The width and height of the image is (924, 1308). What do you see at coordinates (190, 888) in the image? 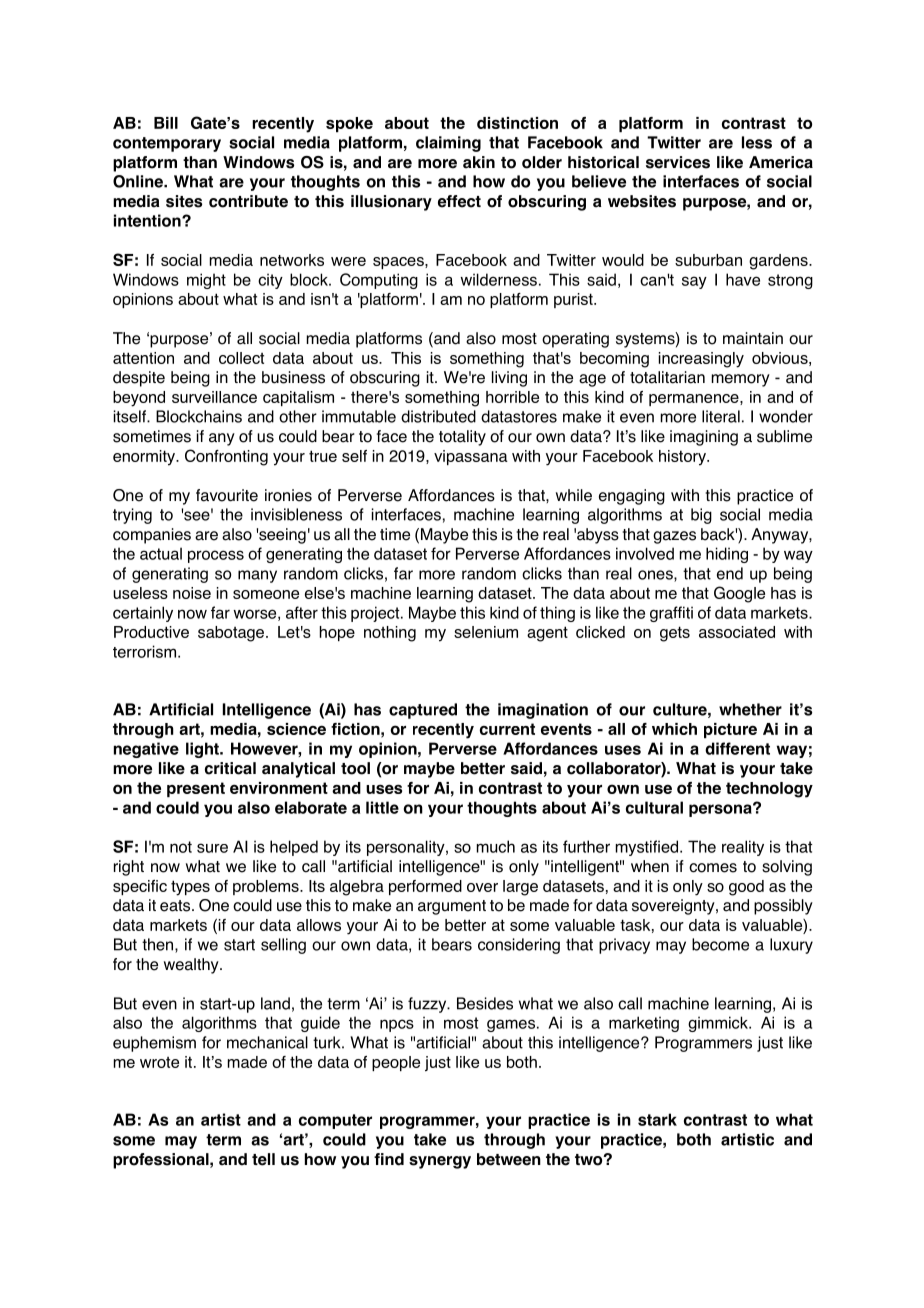
I see `types` at bounding box center [190, 888].
